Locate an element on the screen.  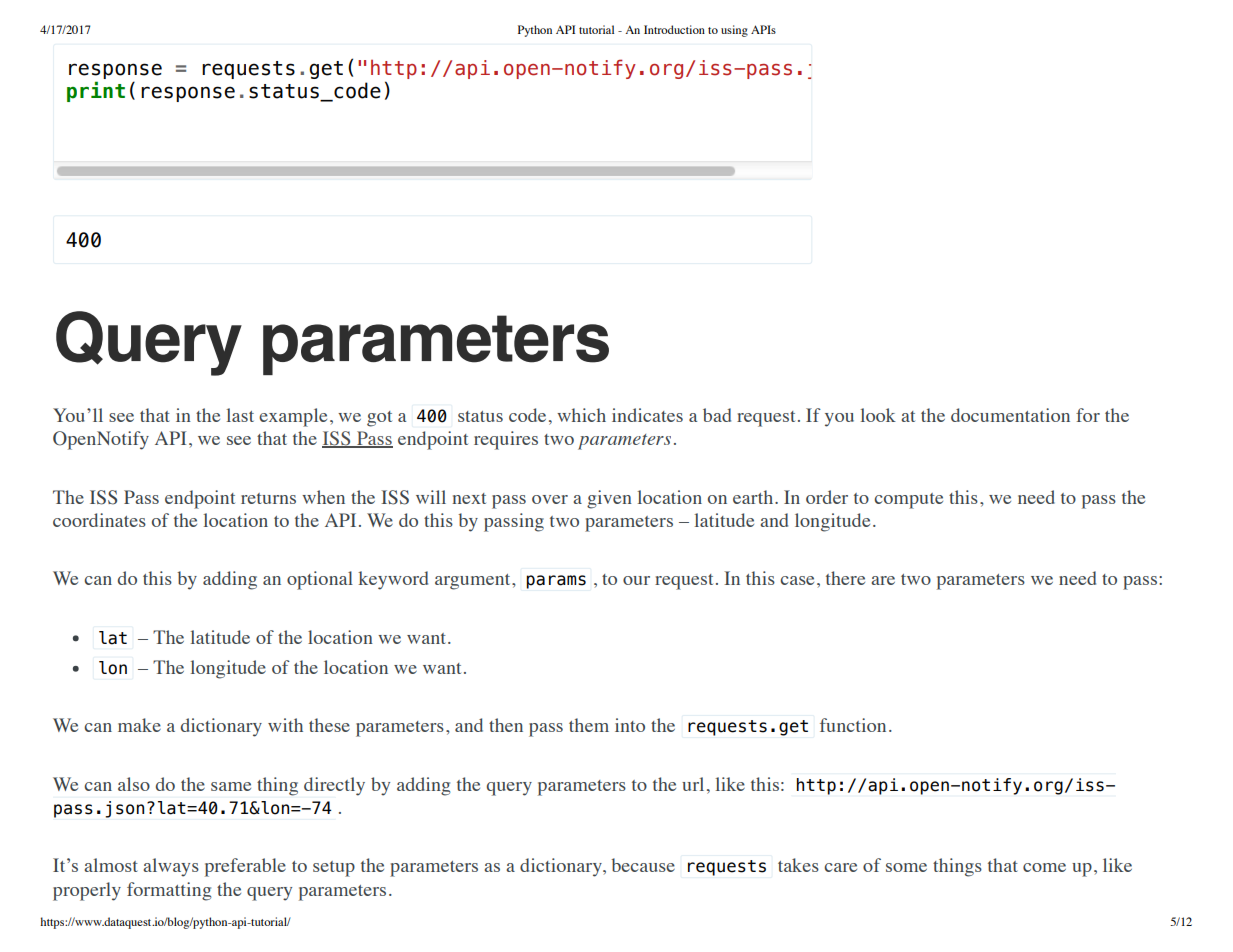
always is located at coordinates (171, 867).
